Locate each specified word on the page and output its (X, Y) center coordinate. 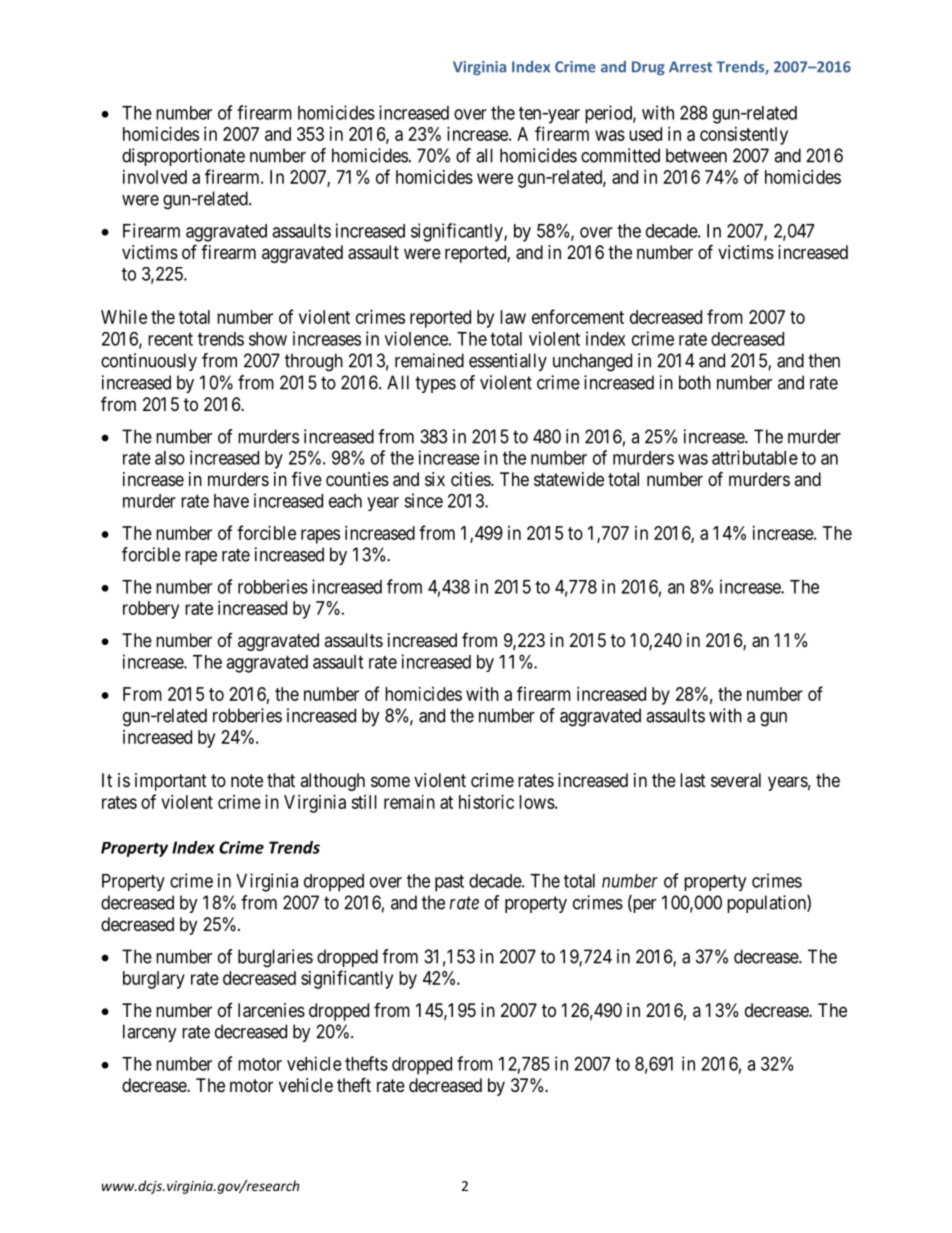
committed (620, 155)
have (231, 501)
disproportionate (183, 157)
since (423, 500)
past (449, 883)
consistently (744, 136)
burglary (154, 980)
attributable (755, 457)
